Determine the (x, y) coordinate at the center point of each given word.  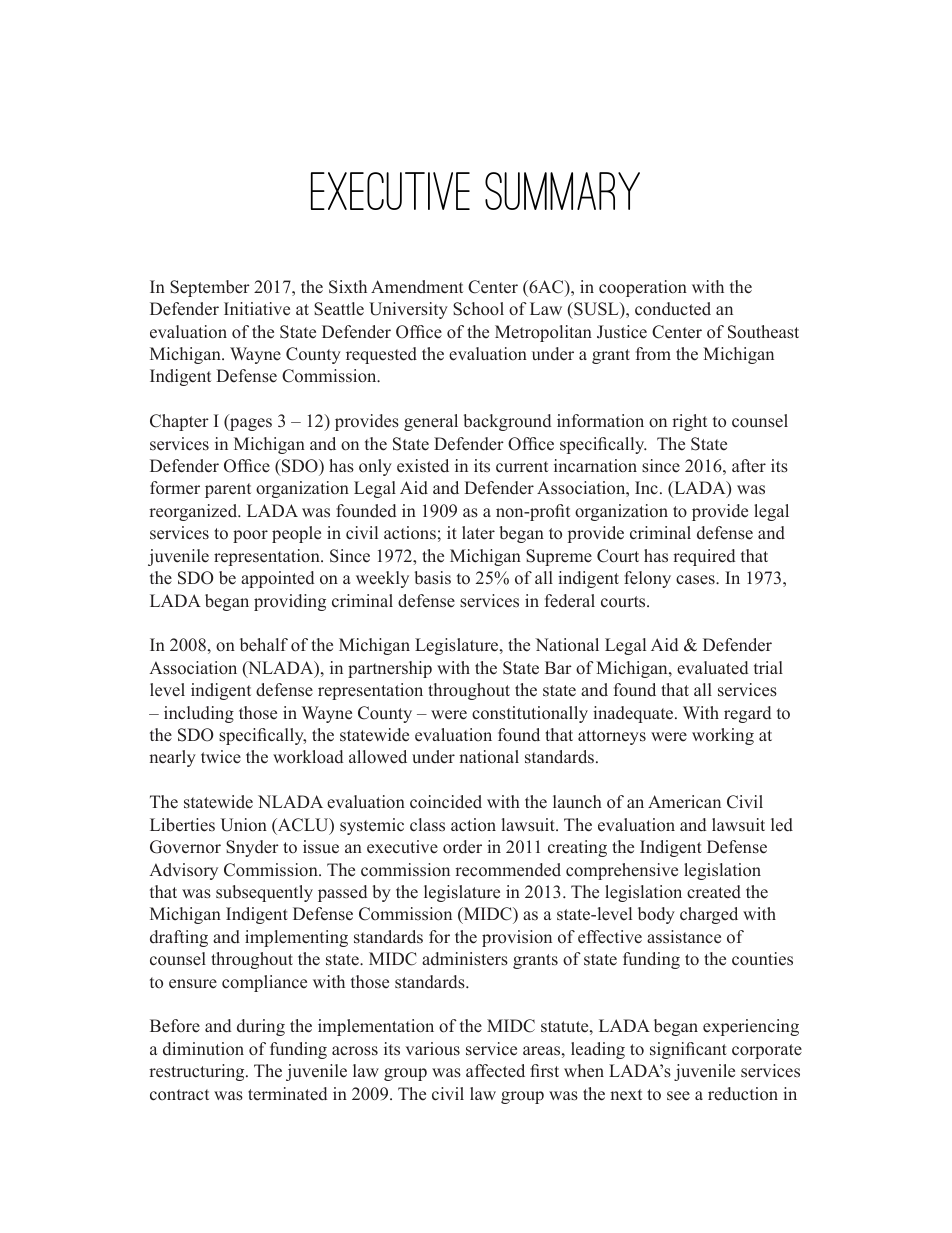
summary (562, 191)
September (210, 288)
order (462, 847)
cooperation (643, 288)
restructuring (198, 1072)
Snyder (252, 848)
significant (688, 1050)
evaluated (712, 668)
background (507, 422)
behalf (264, 645)
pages (250, 424)
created (714, 892)
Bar (558, 667)
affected (495, 1071)
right (689, 422)
